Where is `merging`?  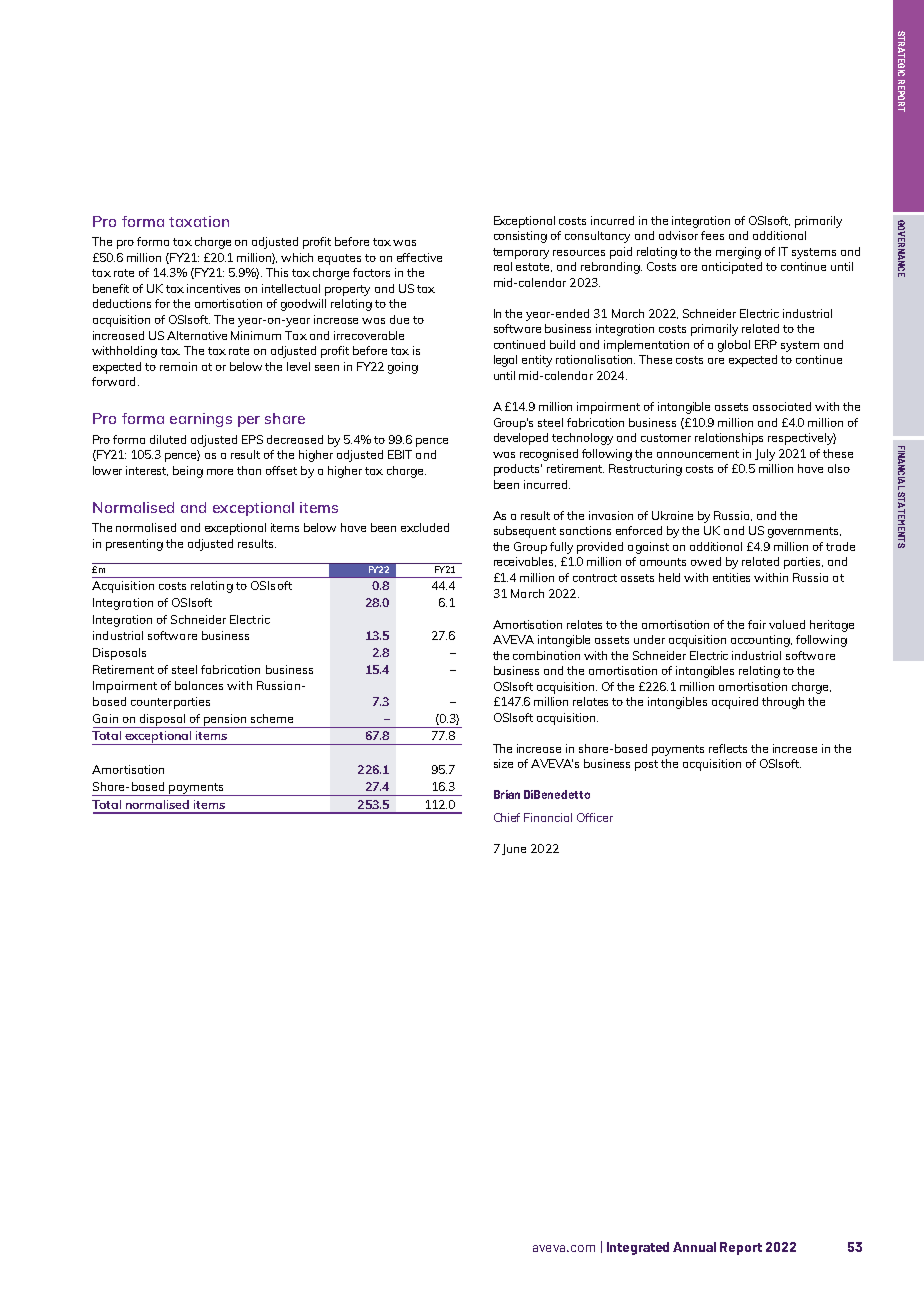
merging is located at coordinates (738, 253).
